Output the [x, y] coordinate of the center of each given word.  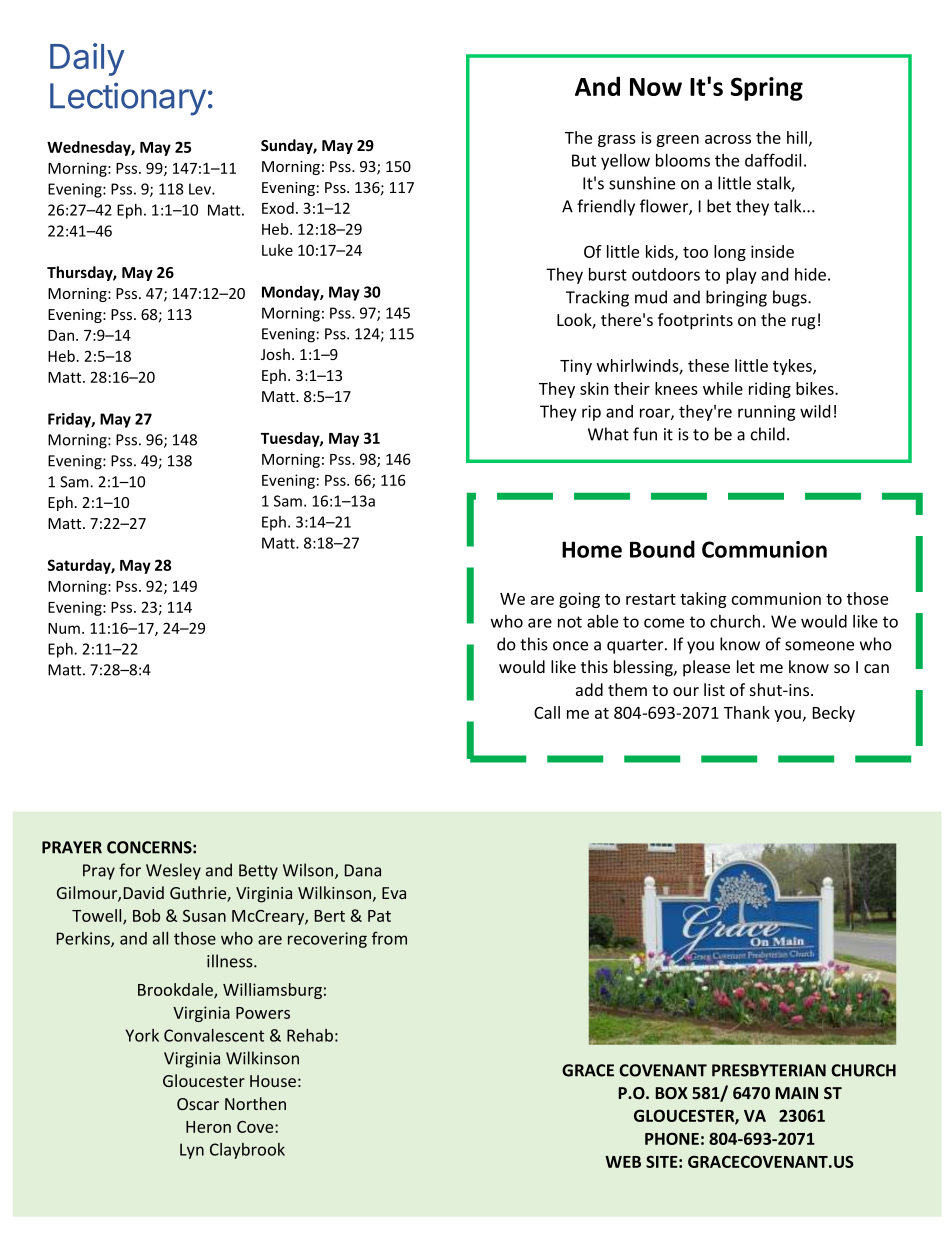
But [584, 160]
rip [591, 413]
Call [547, 712]
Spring [767, 89]
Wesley [173, 871]
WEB [623, 1162]
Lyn [192, 1151]
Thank [747, 712]
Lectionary [128, 99]
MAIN [796, 1093]
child [768, 434]
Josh [275, 354]
